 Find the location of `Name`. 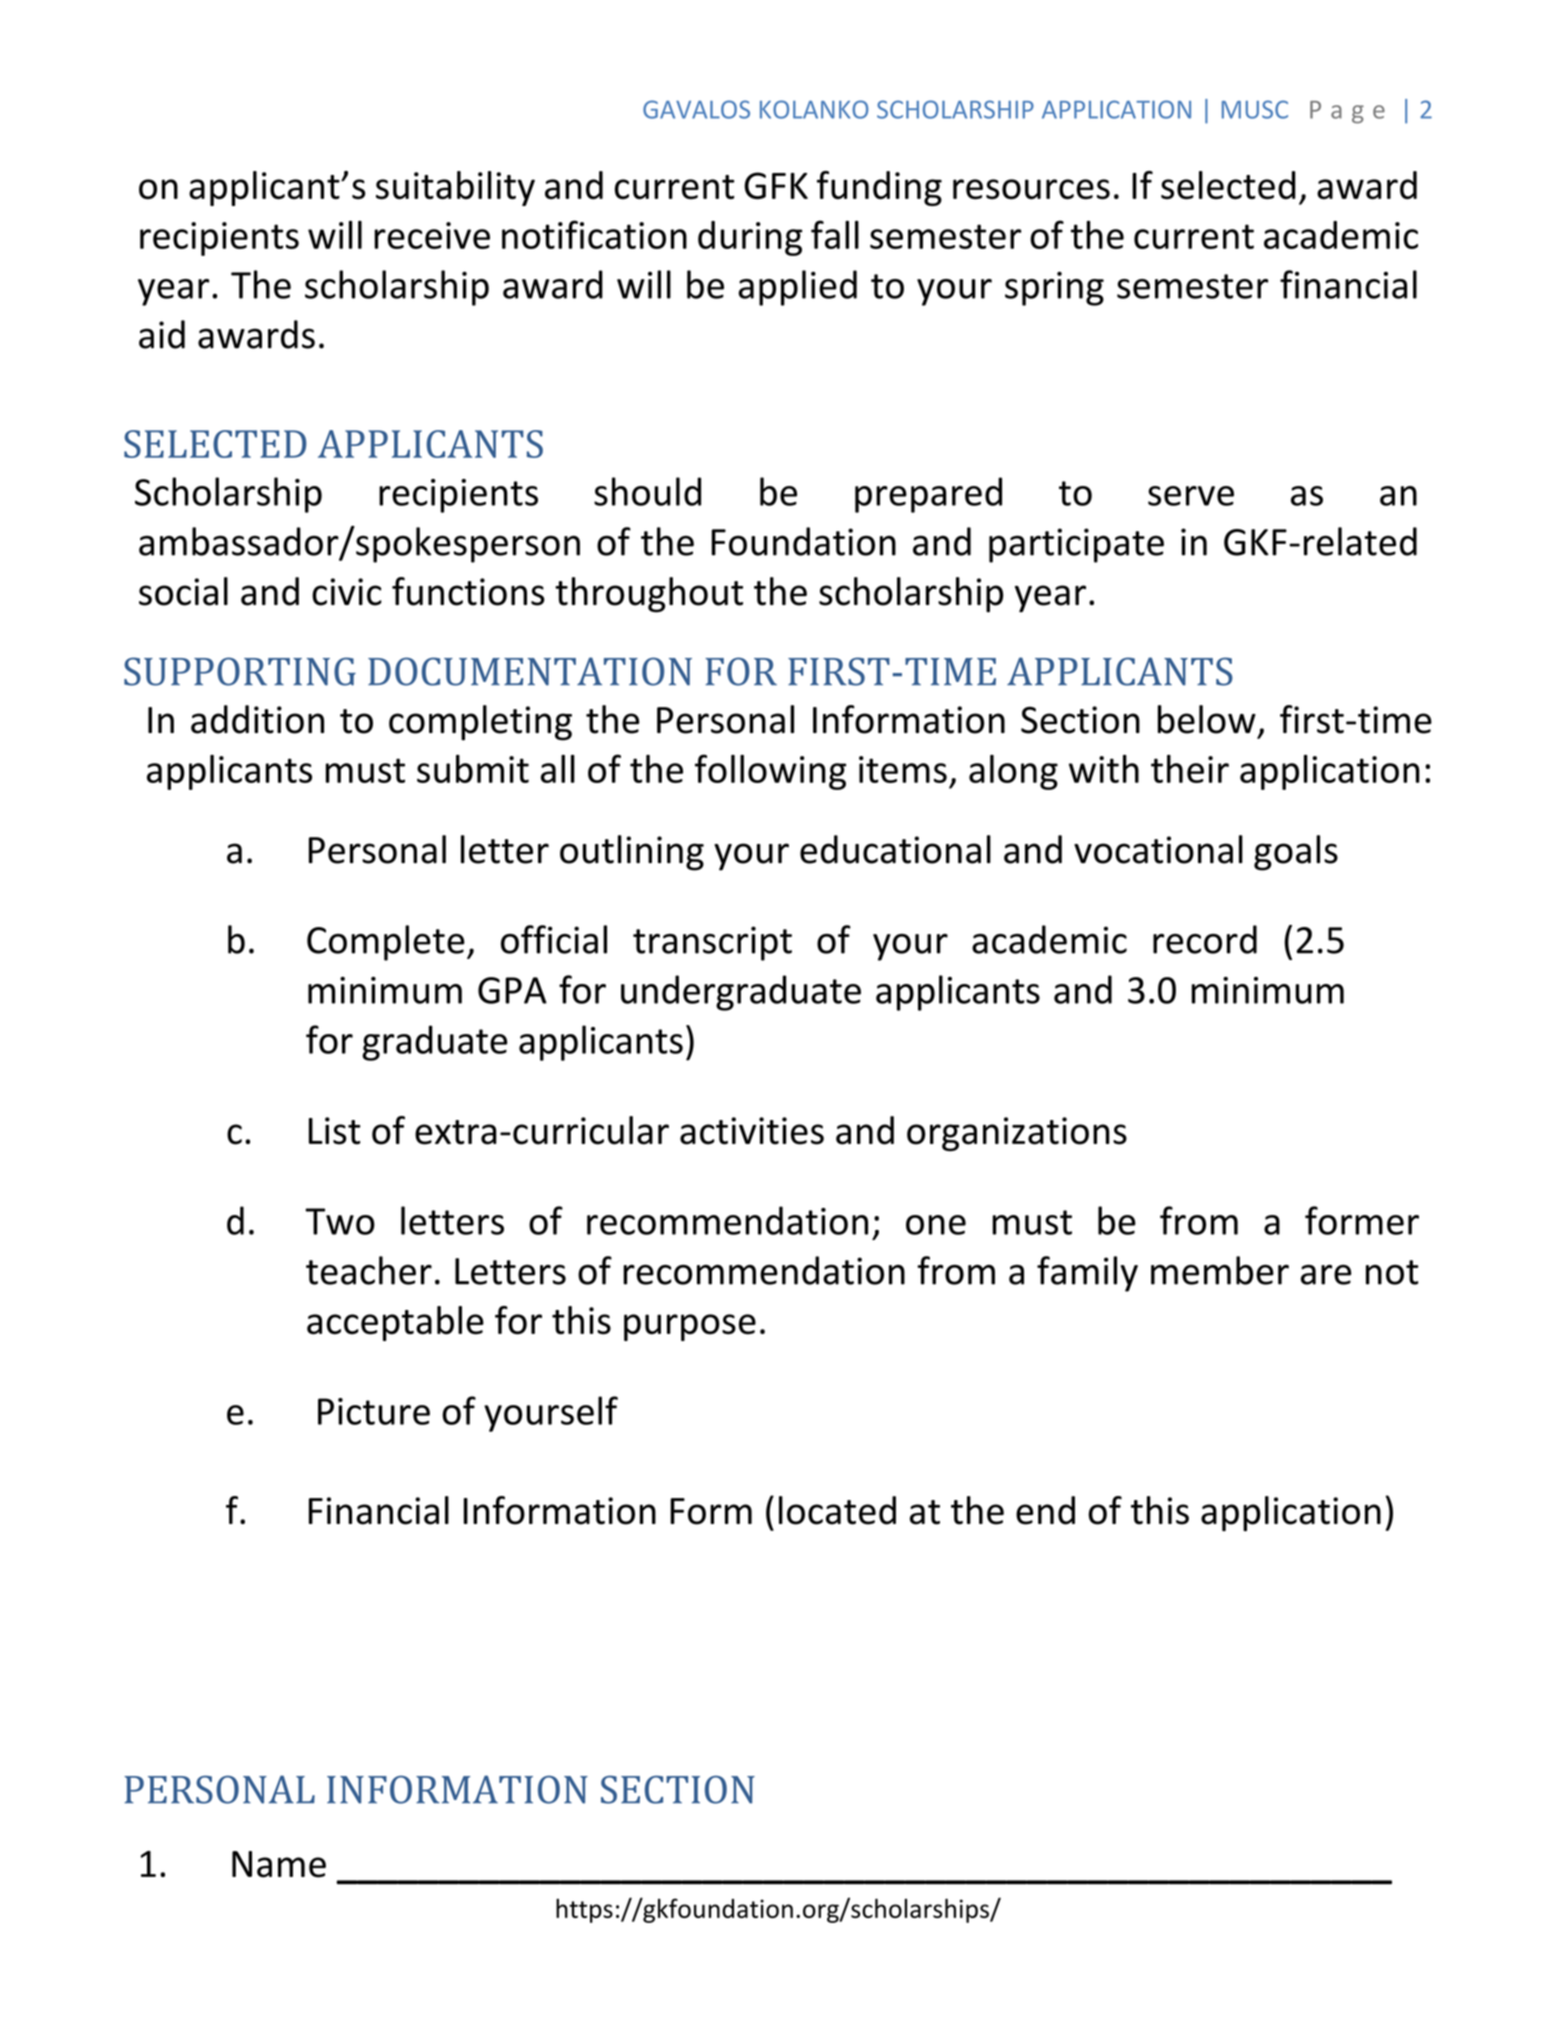

Name is located at coordinates (279, 1864).
